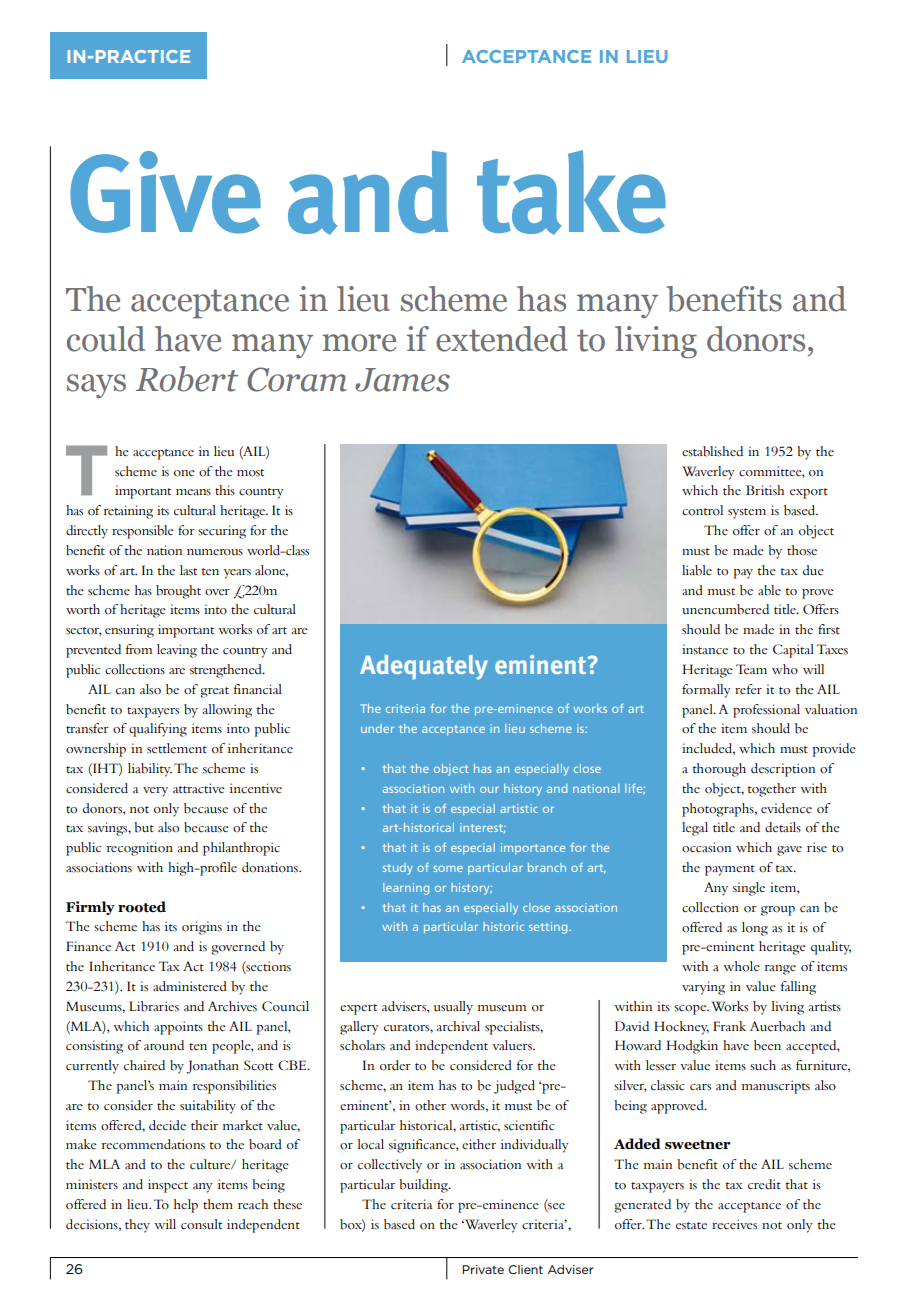  Describe the element at coordinates (502, 339) in the page. I see `extended` at that location.
